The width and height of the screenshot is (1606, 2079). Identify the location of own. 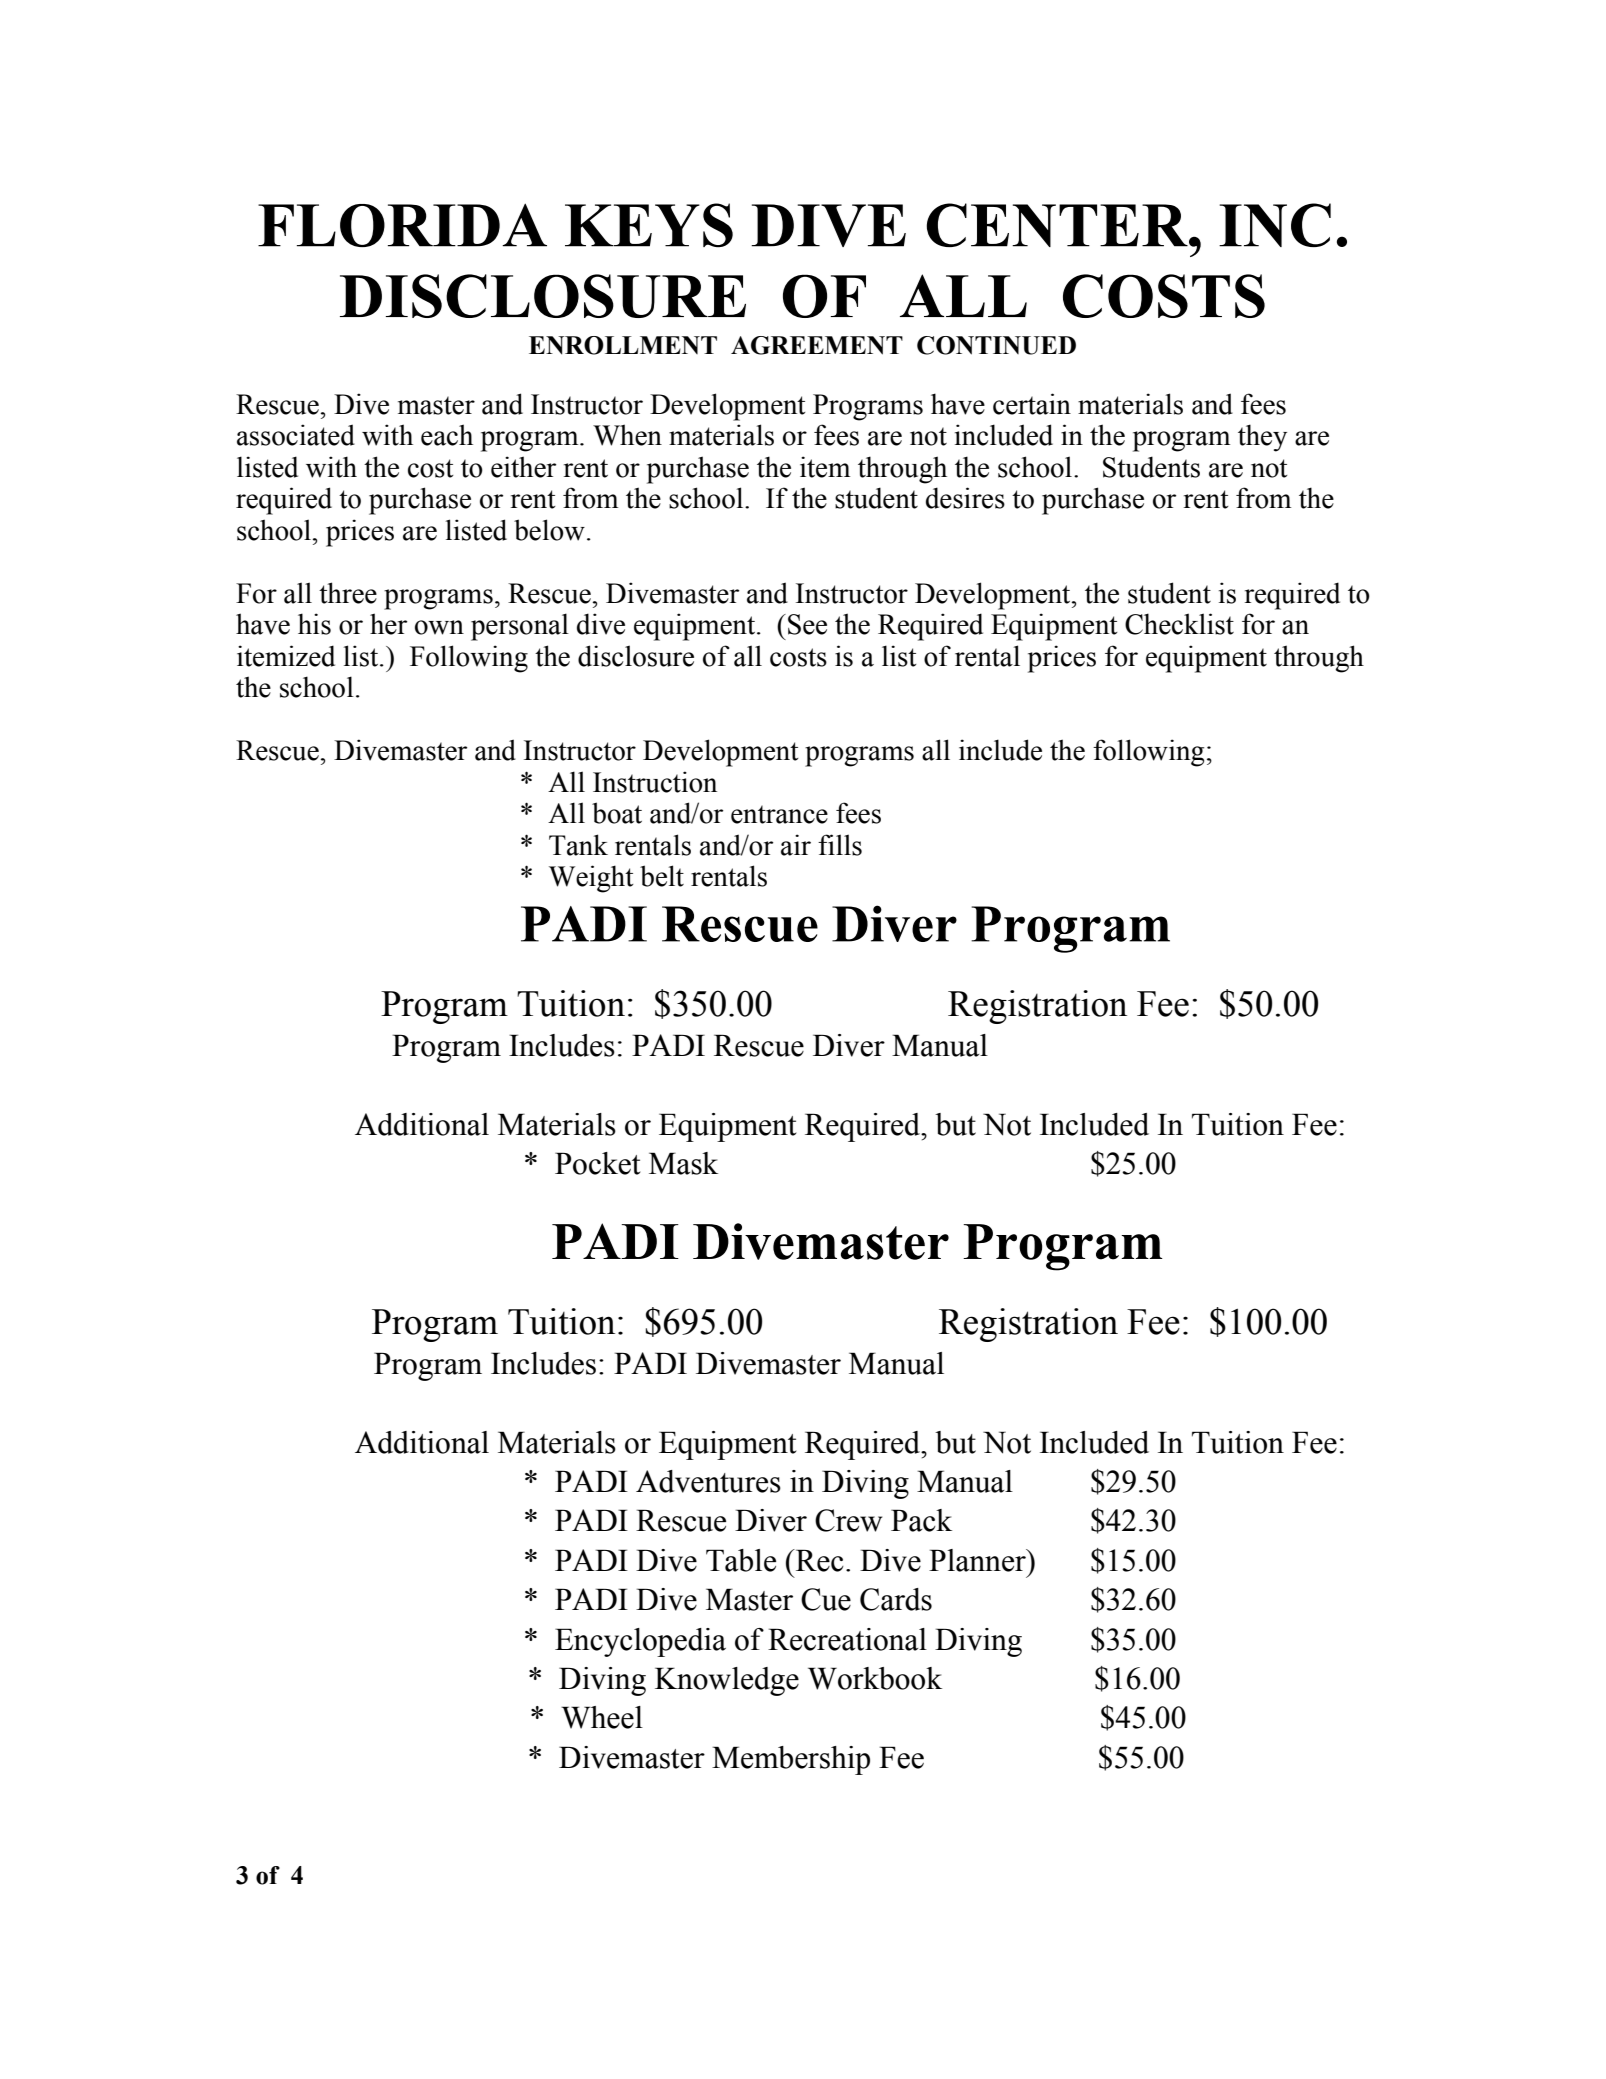
(439, 627).
